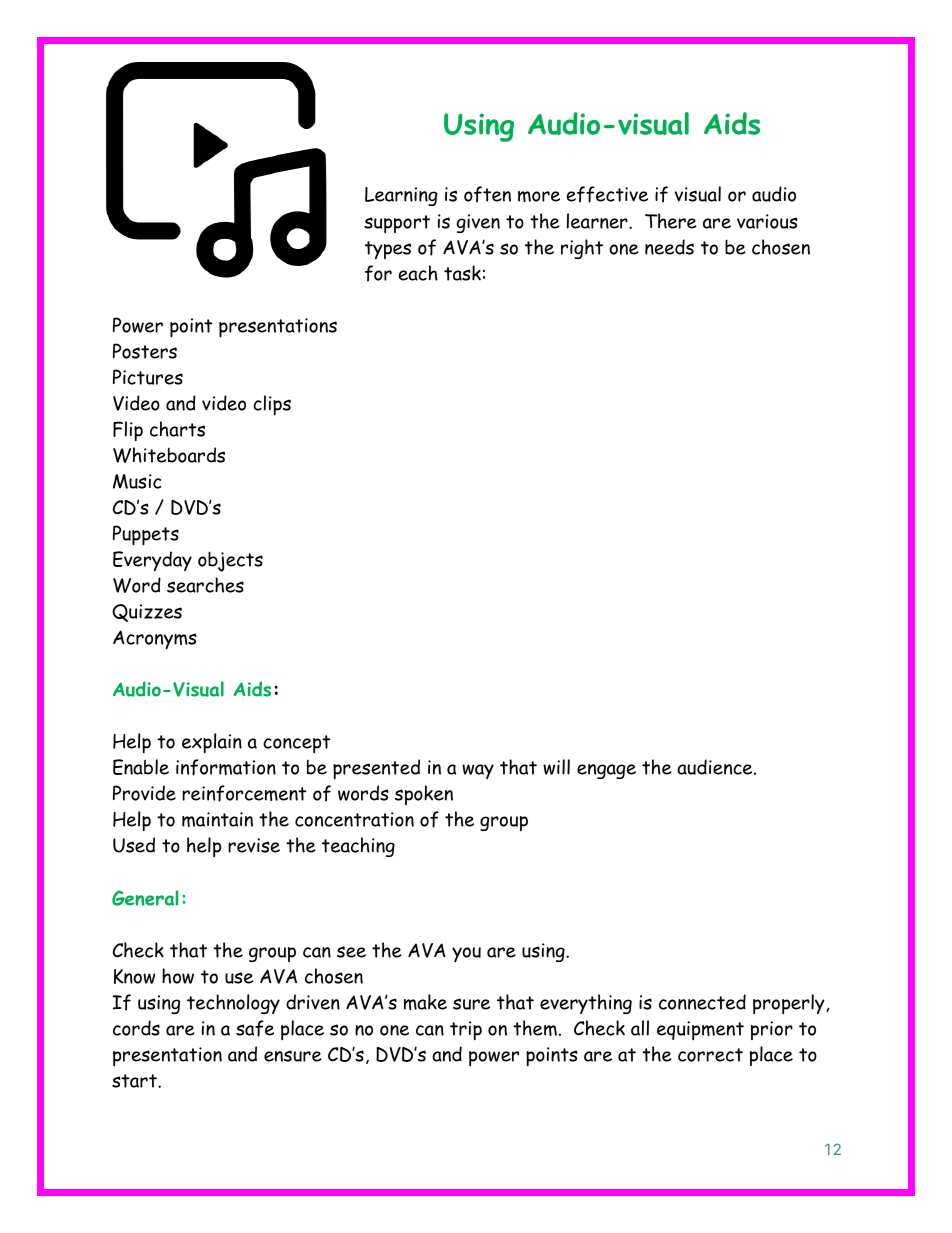 This document has width=952, height=1233. Describe the element at coordinates (388, 250) in the document. I see `types` at that location.
